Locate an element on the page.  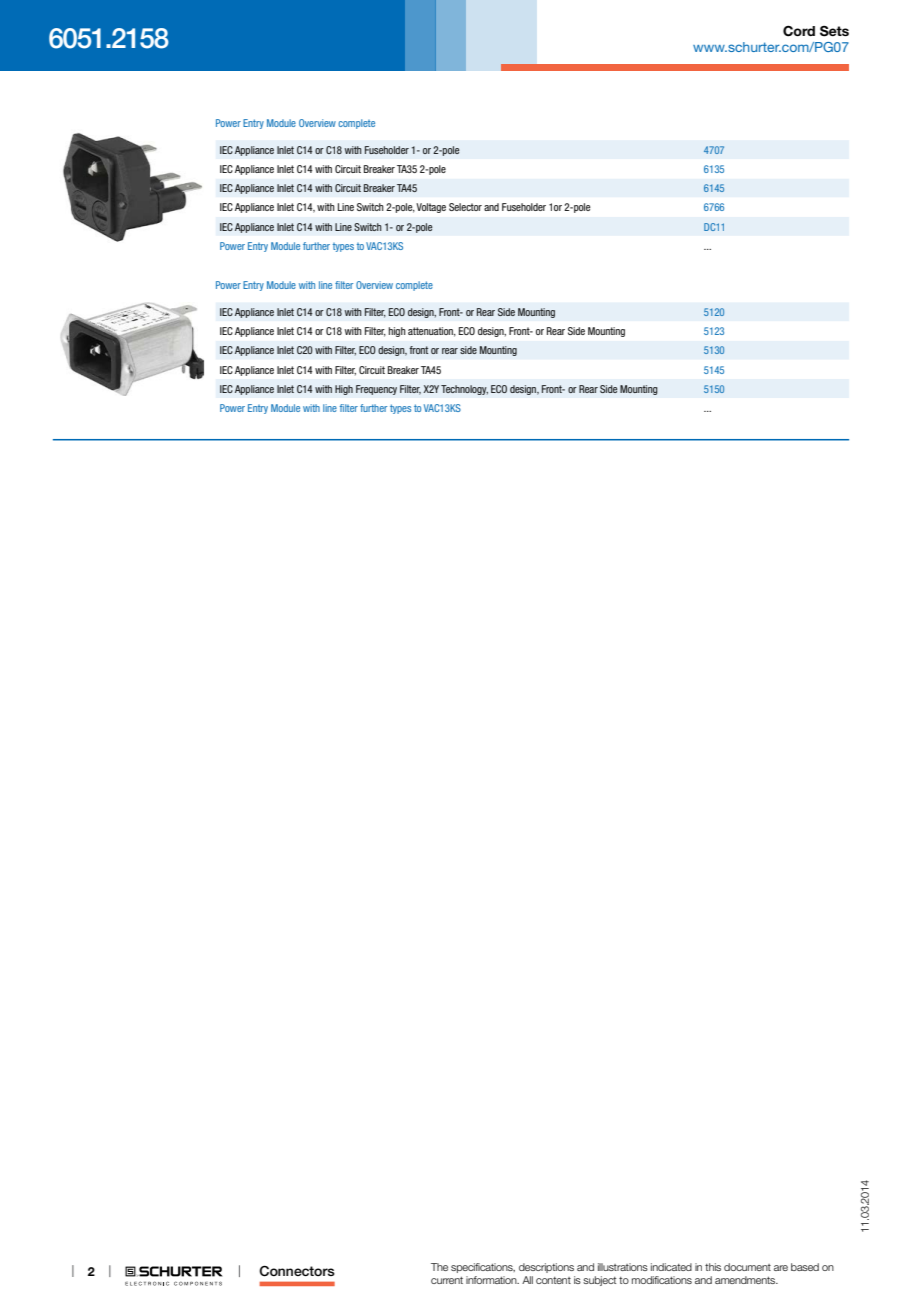
Selector is located at coordinates (465, 207).
